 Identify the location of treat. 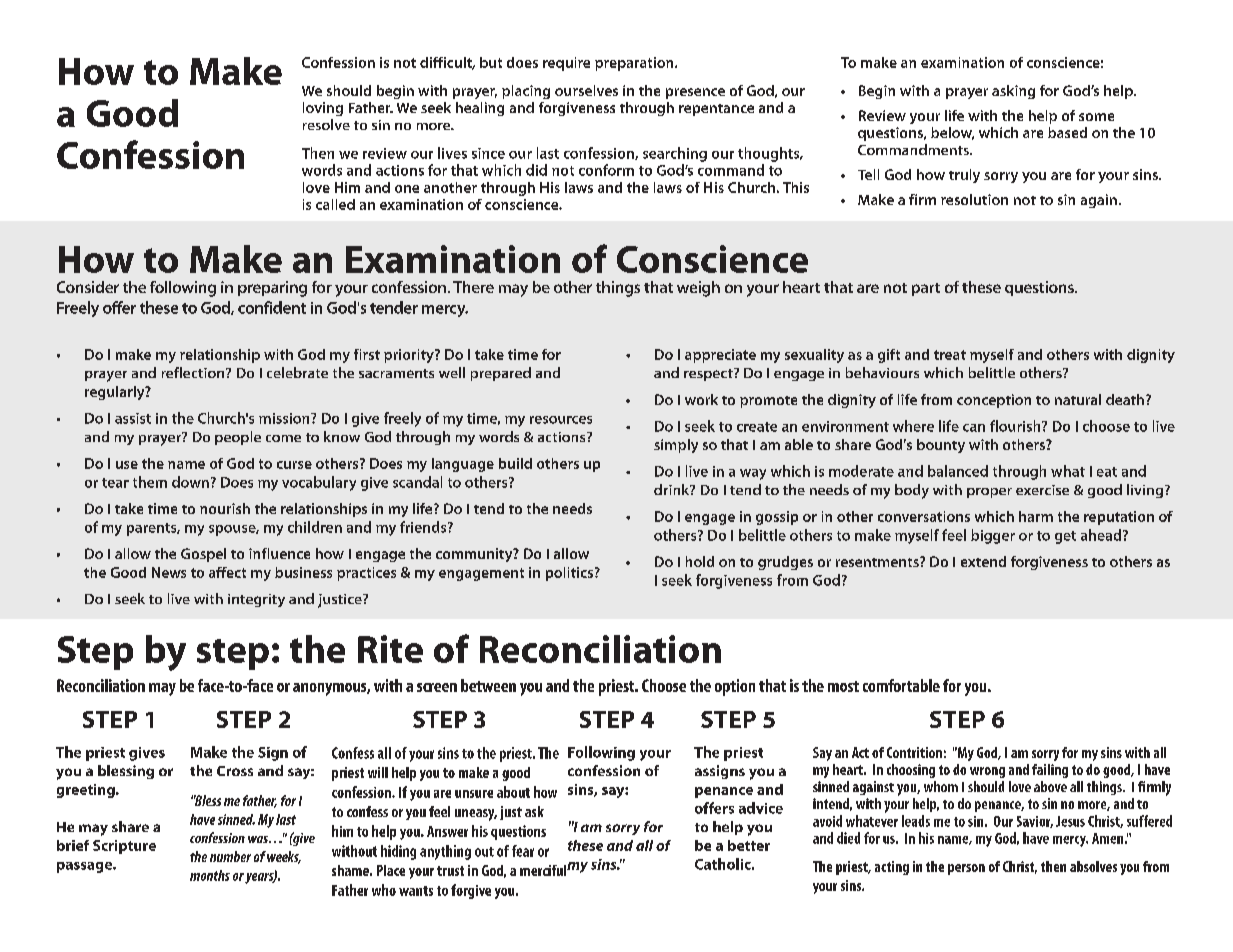
(950, 355).
